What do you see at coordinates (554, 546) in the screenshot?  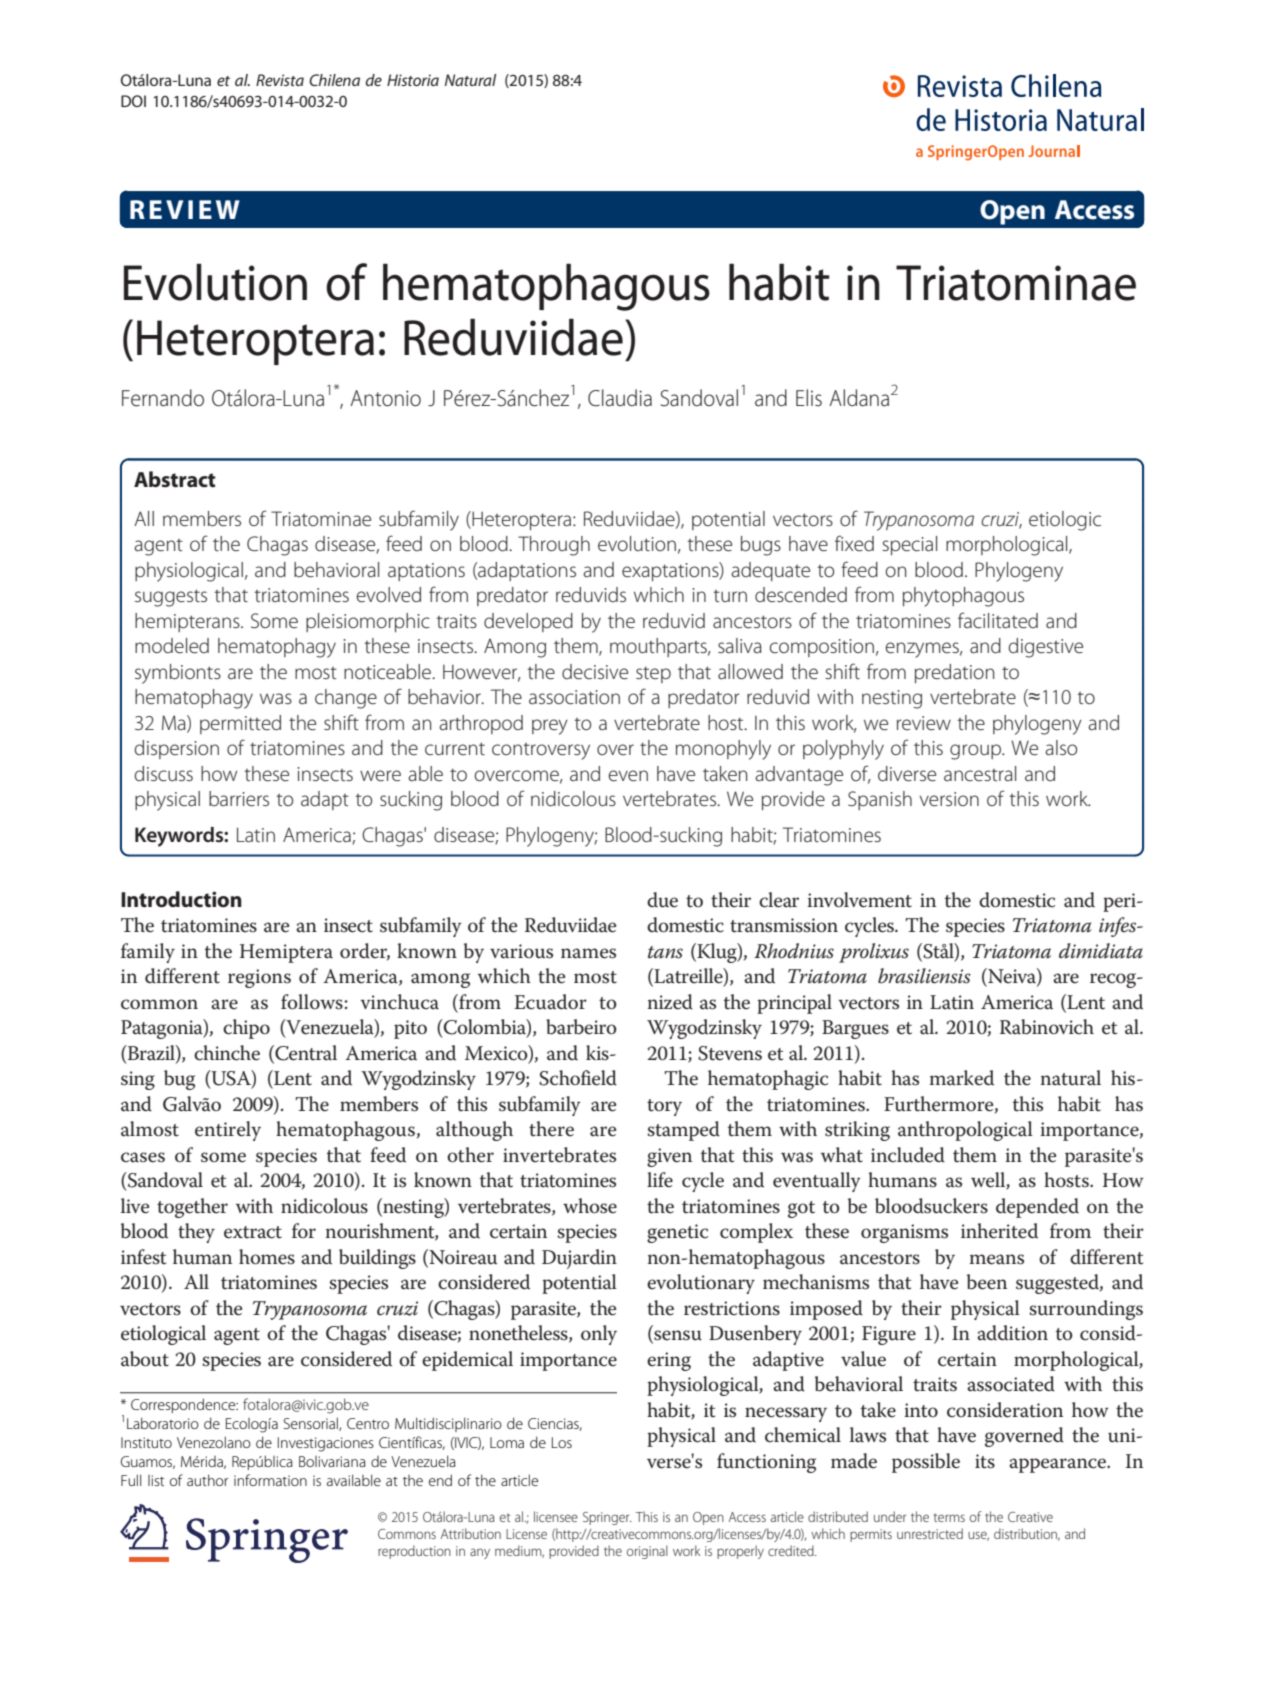 I see `Through` at bounding box center [554, 546].
